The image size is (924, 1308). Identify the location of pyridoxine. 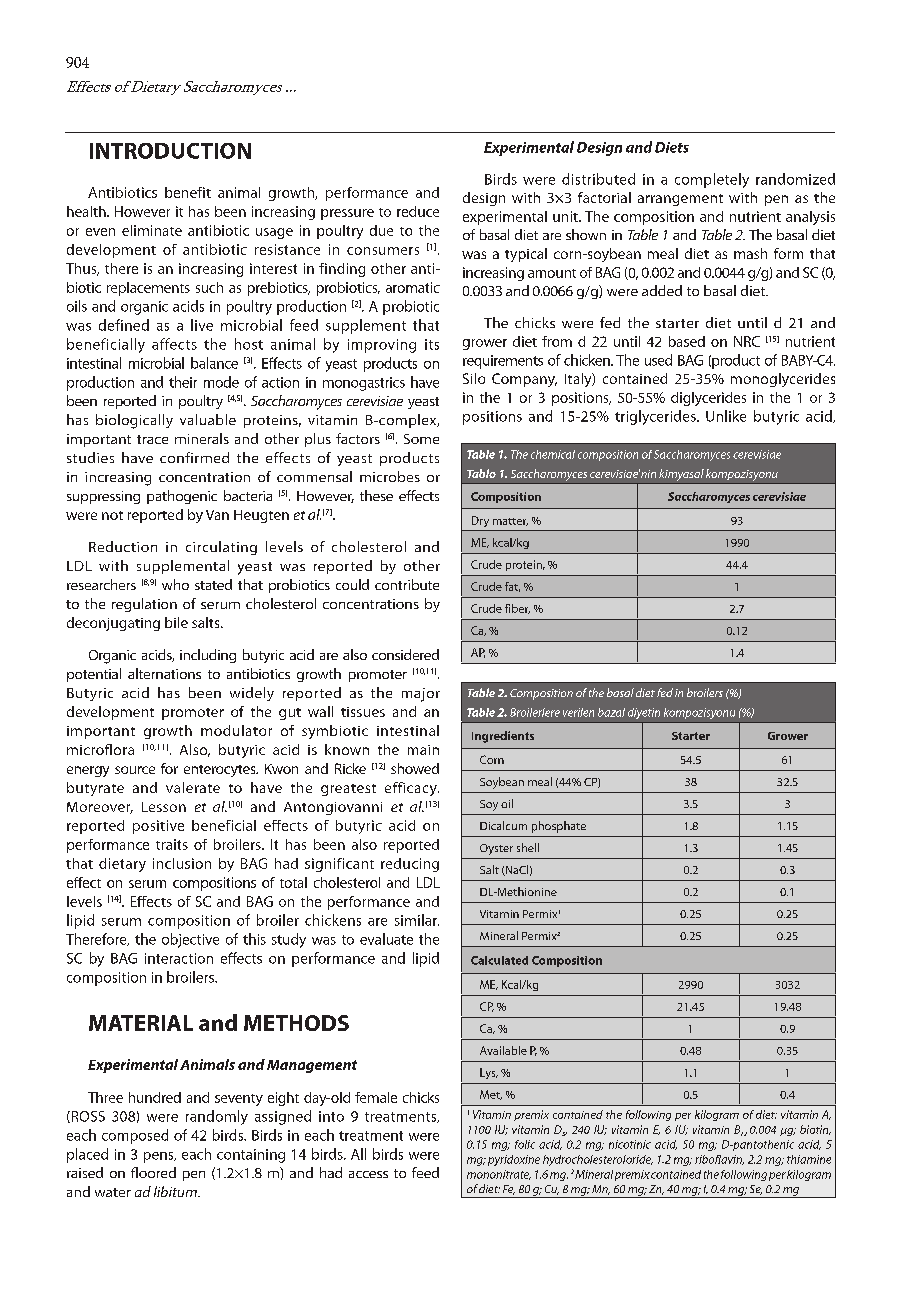
(514, 1160).
